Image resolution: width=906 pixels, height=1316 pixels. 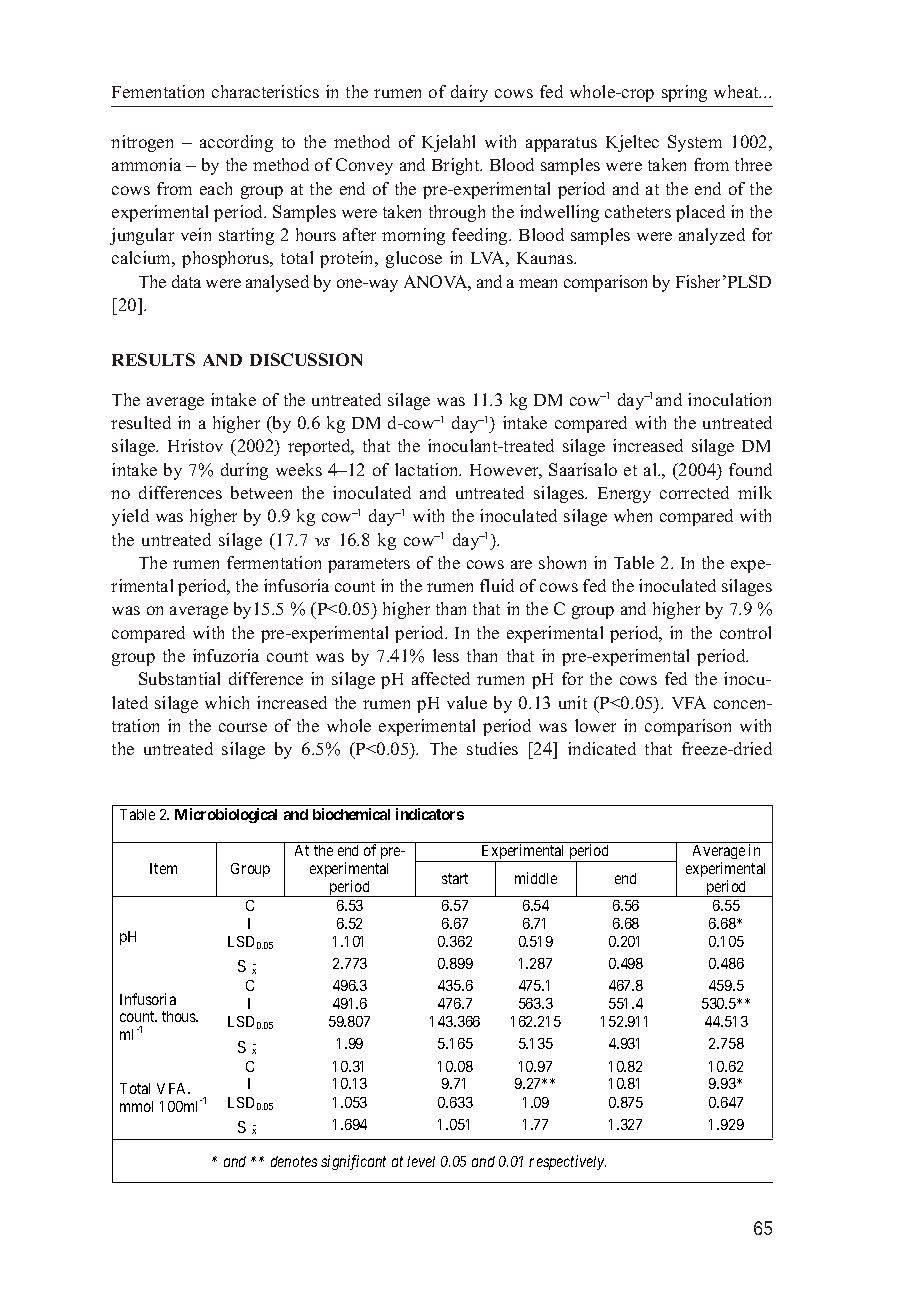 I want to click on data, so click(x=186, y=281).
